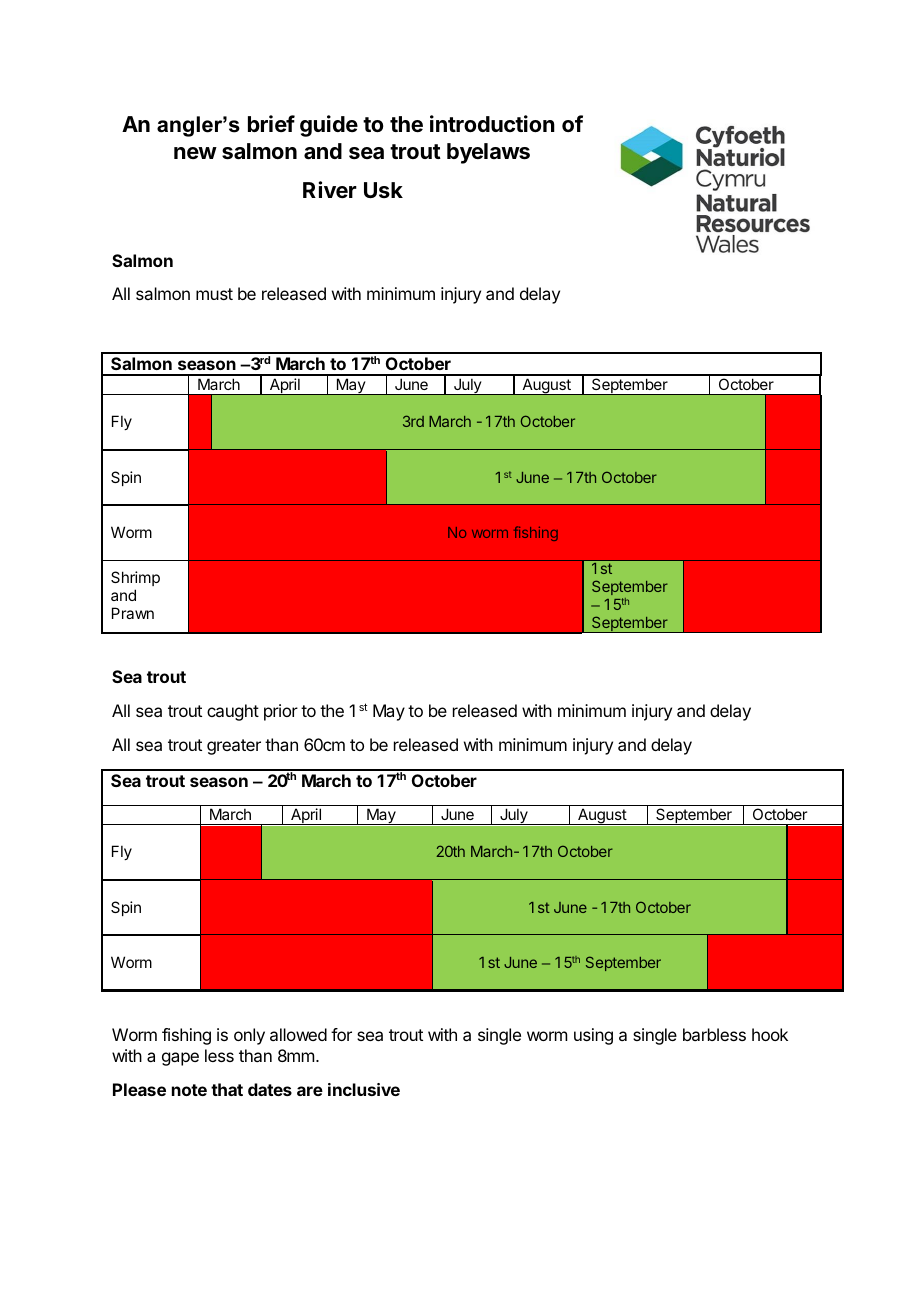  I want to click on introduction, so click(492, 123).
